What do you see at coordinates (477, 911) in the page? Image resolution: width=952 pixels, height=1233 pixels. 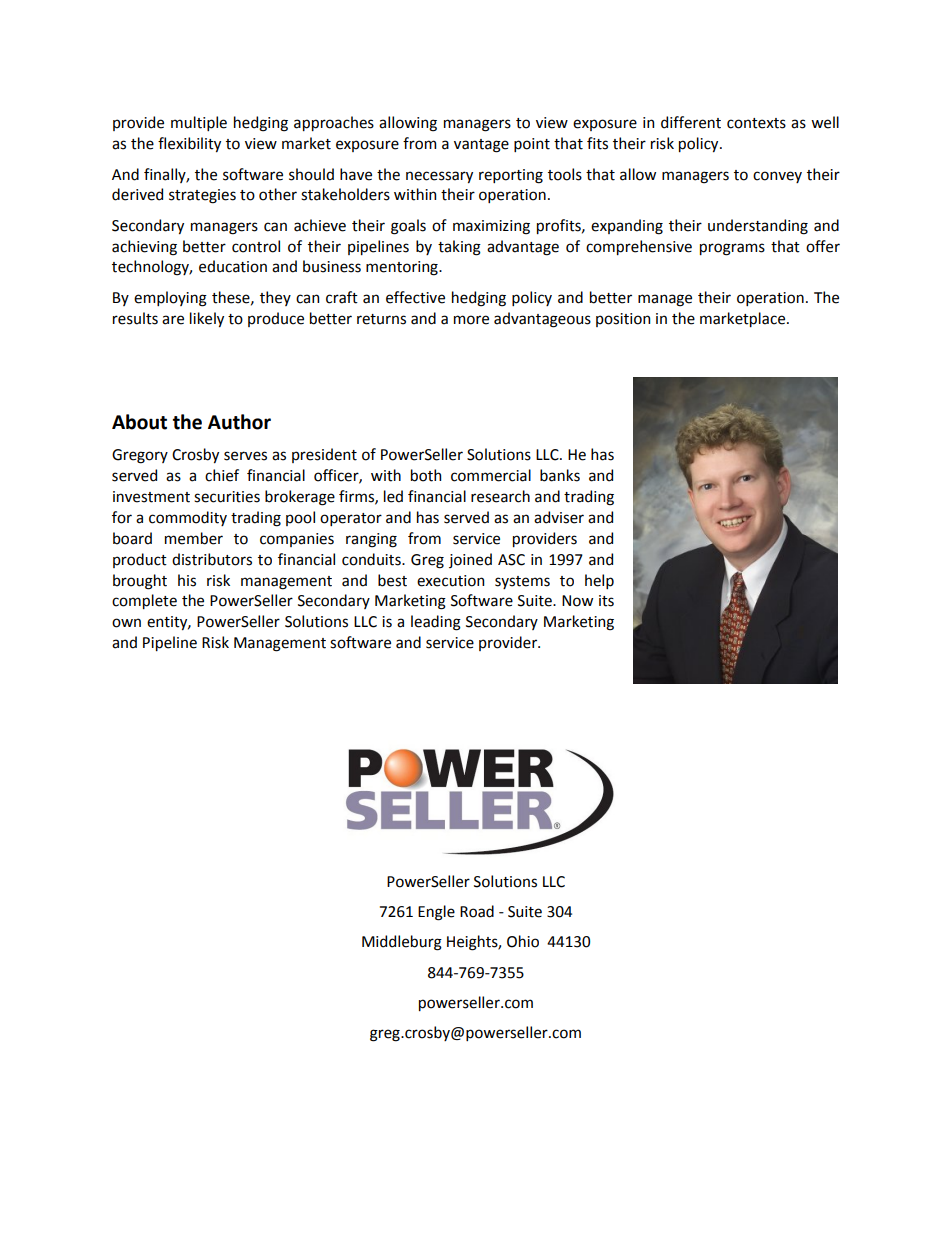 I see `Road` at bounding box center [477, 911].
